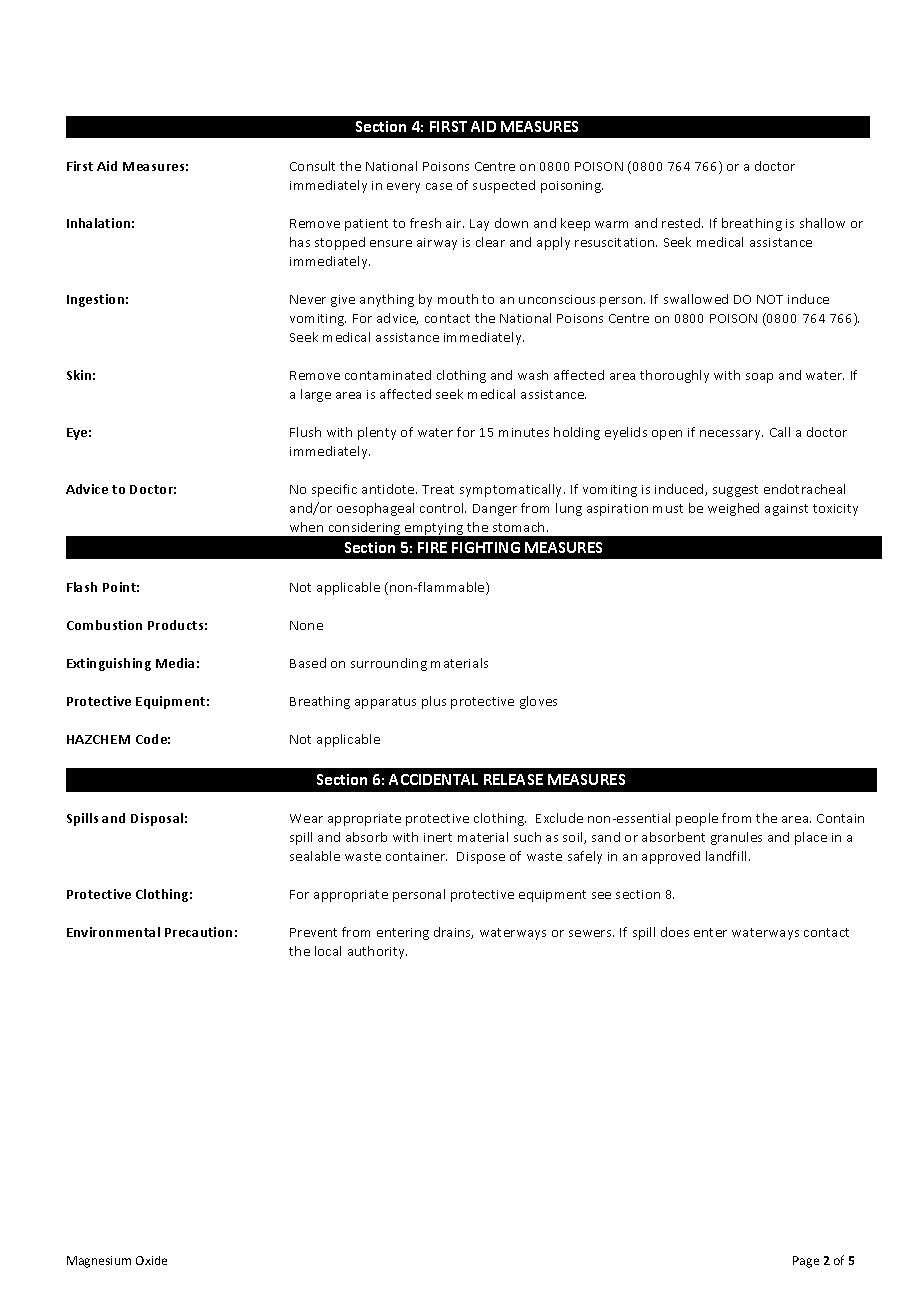 The width and height of the screenshot is (924, 1308). Describe the element at coordinates (682, 223) in the screenshot. I see `rested` at that location.
